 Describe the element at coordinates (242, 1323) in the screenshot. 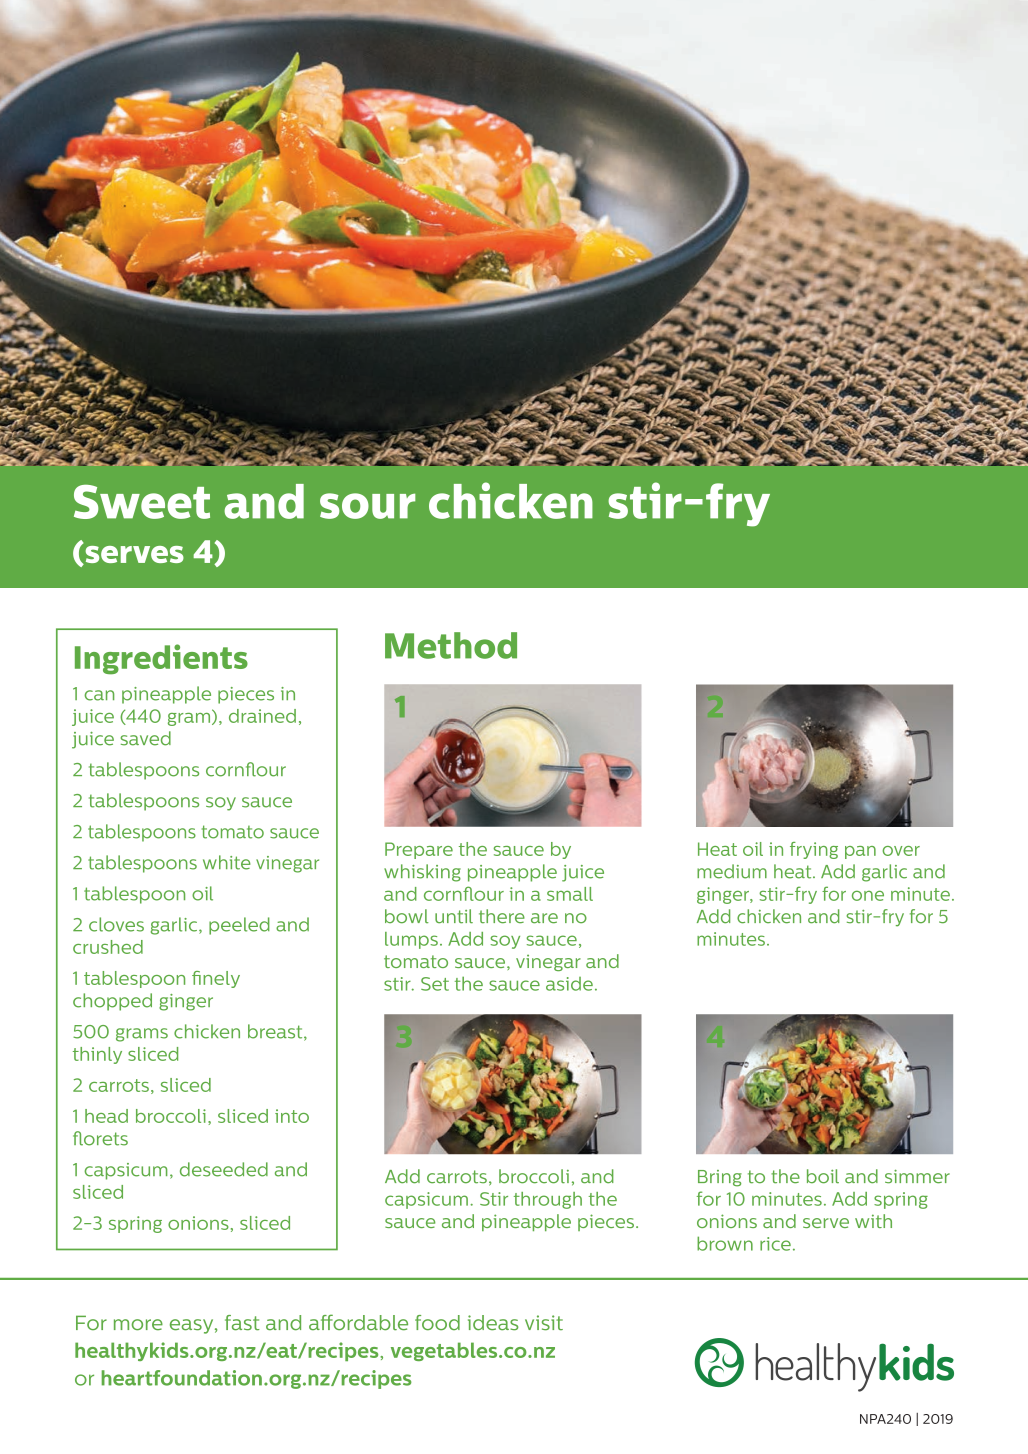

I see `fast` at that location.
